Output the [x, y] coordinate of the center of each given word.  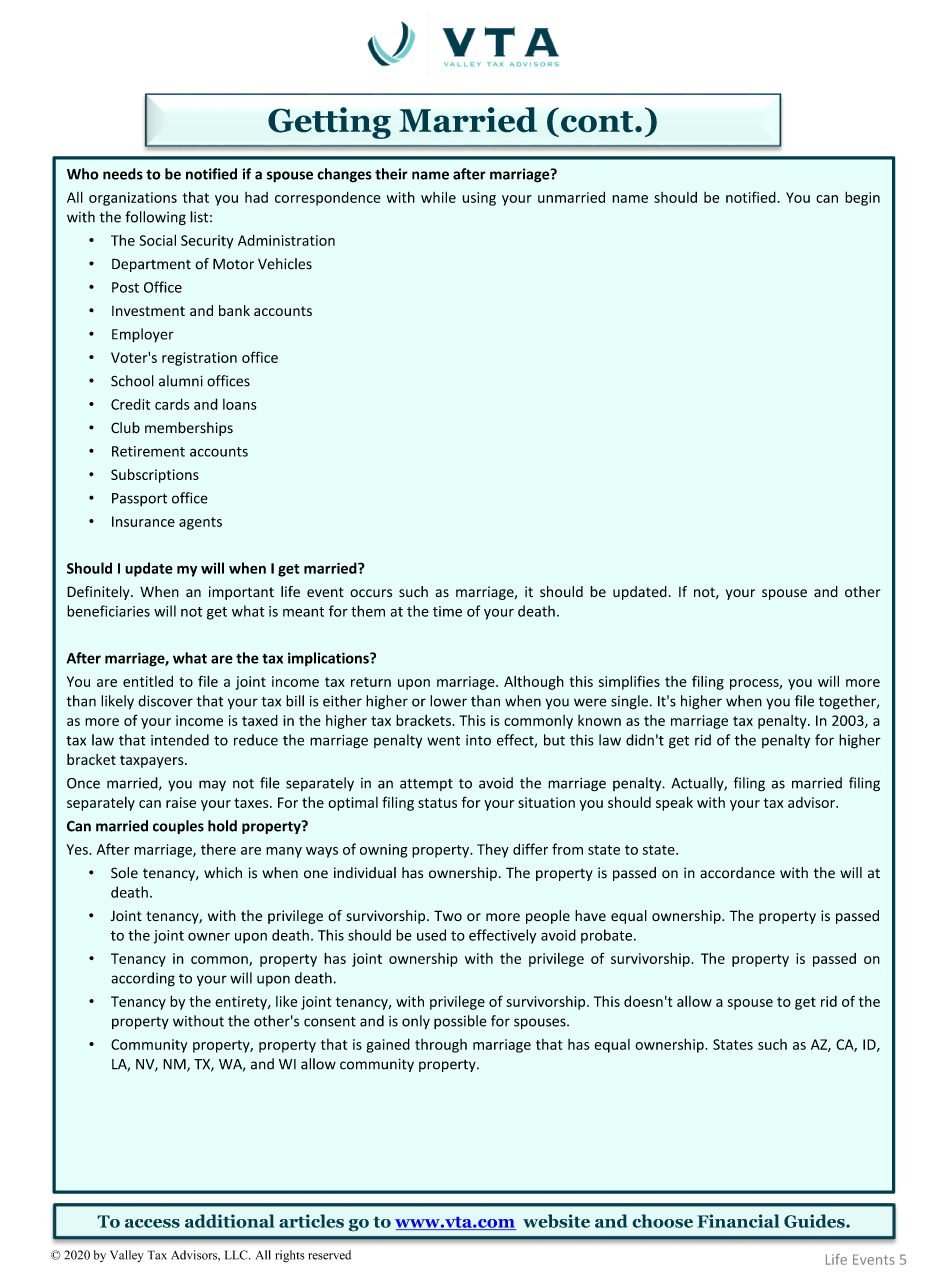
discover [165, 701]
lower [448, 701]
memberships [189, 429]
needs [123, 174]
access [152, 1223]
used [431, 935]
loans [240, 404]
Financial [738, 1221]
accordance [737, 873]
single [629, 702]
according [143, 979]
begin [862, 198]
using [479, 199]
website [556, 1221]
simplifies [629, 682]
